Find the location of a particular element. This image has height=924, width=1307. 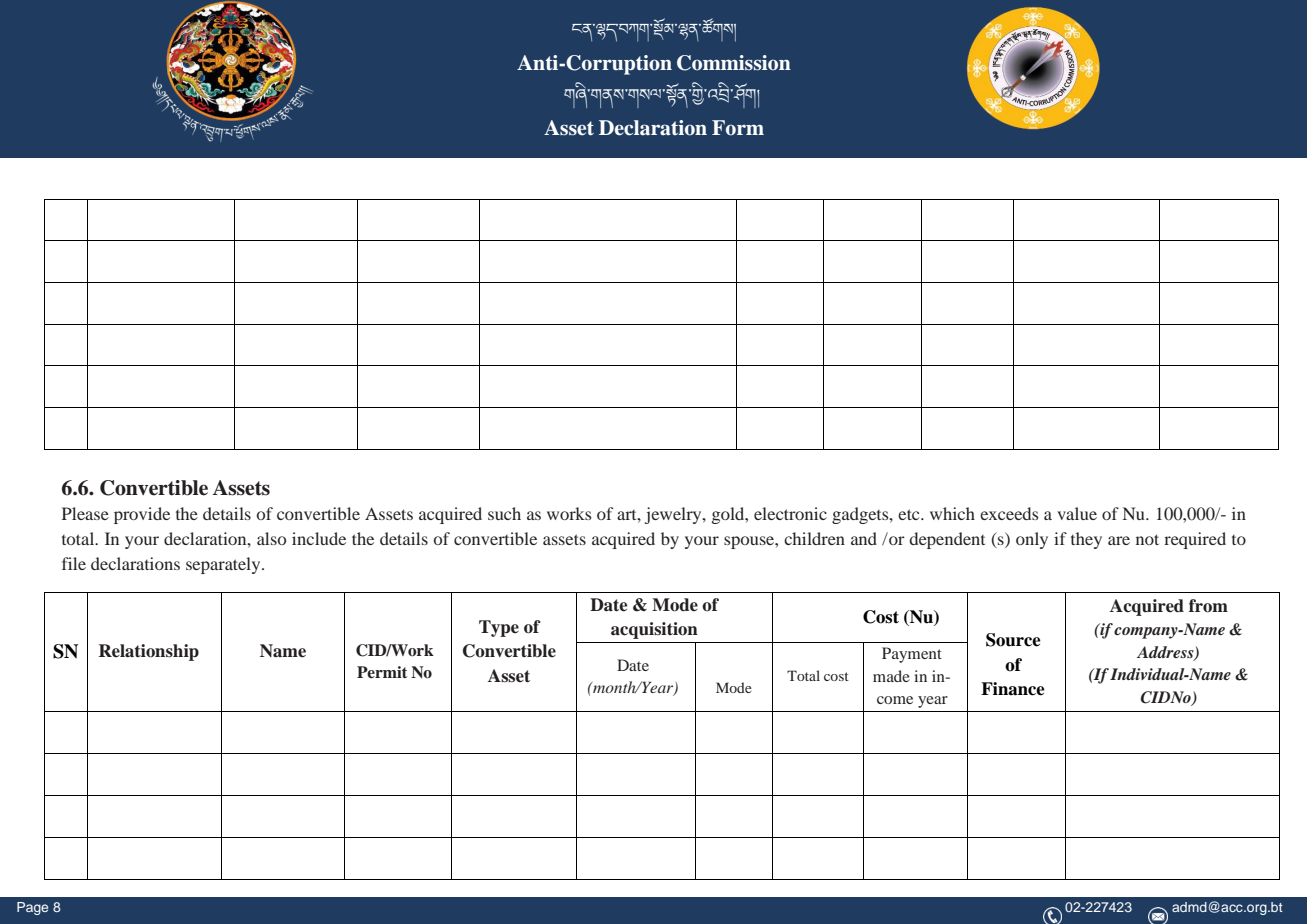

such is located at coordinates (504, 513).
